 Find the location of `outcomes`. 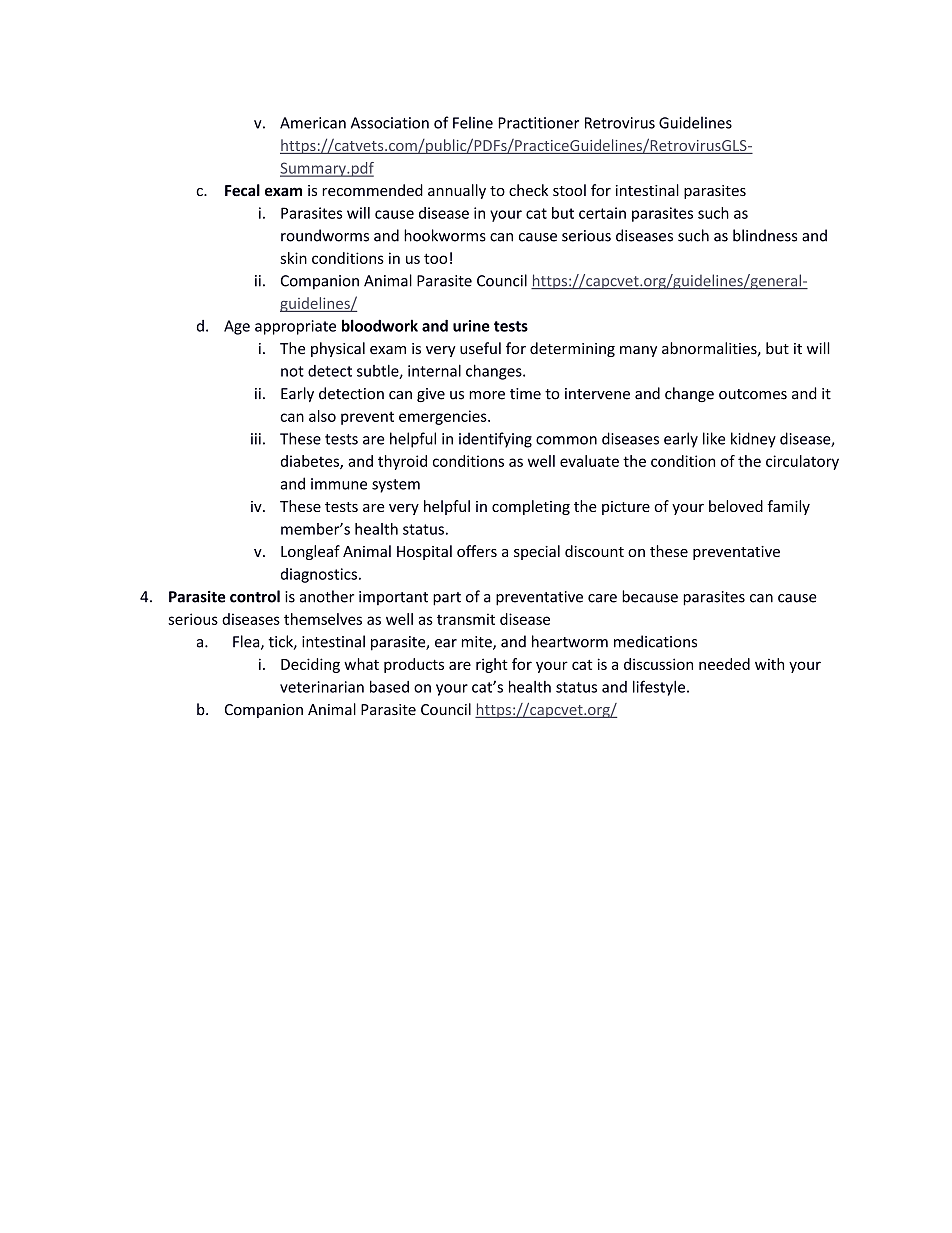

outcomes is located at coordinates (753, 394).
